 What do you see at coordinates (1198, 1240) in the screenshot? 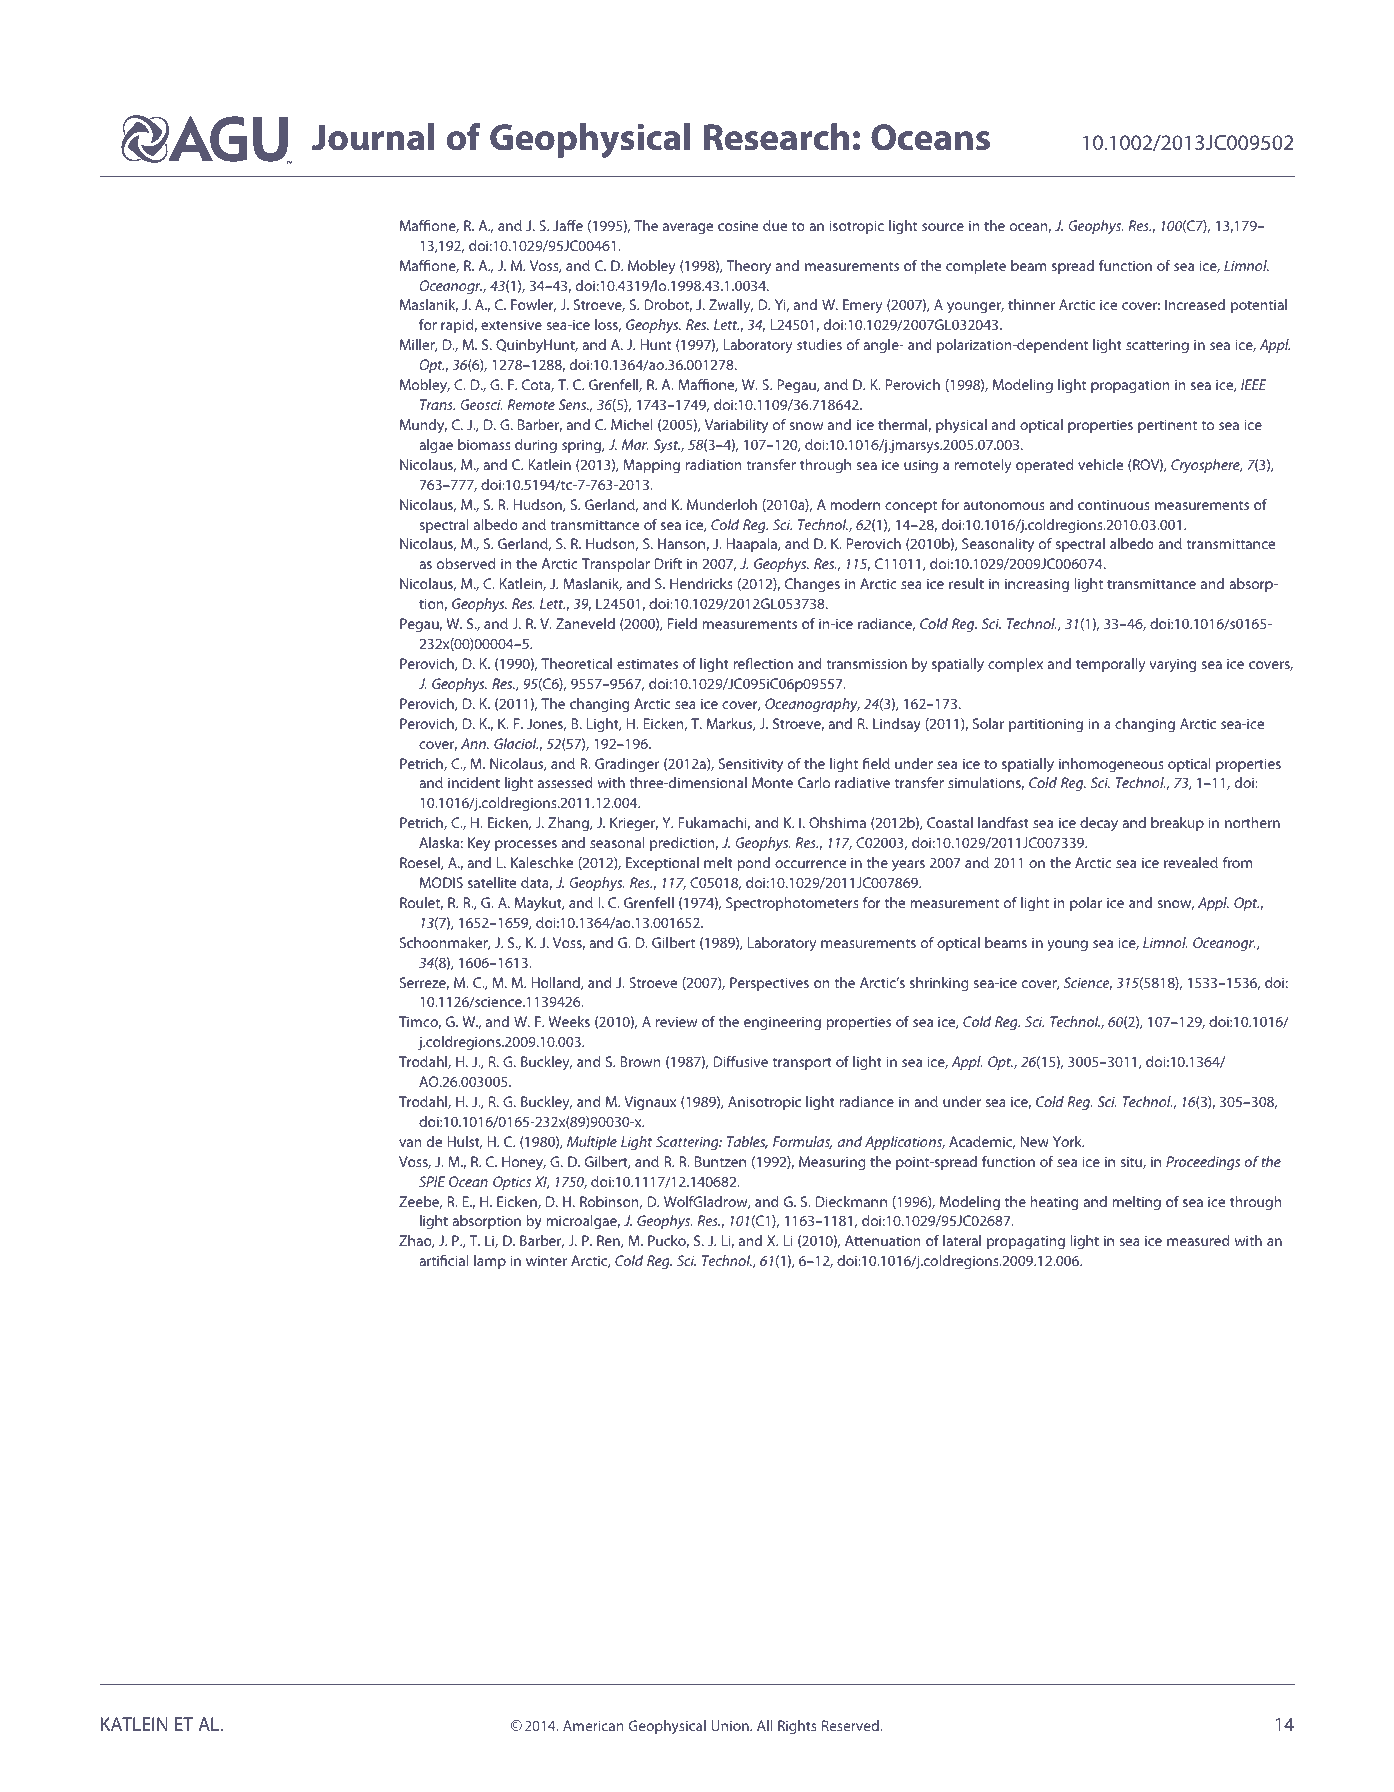
I see `measured` at bounding box center [1198, 1240].
